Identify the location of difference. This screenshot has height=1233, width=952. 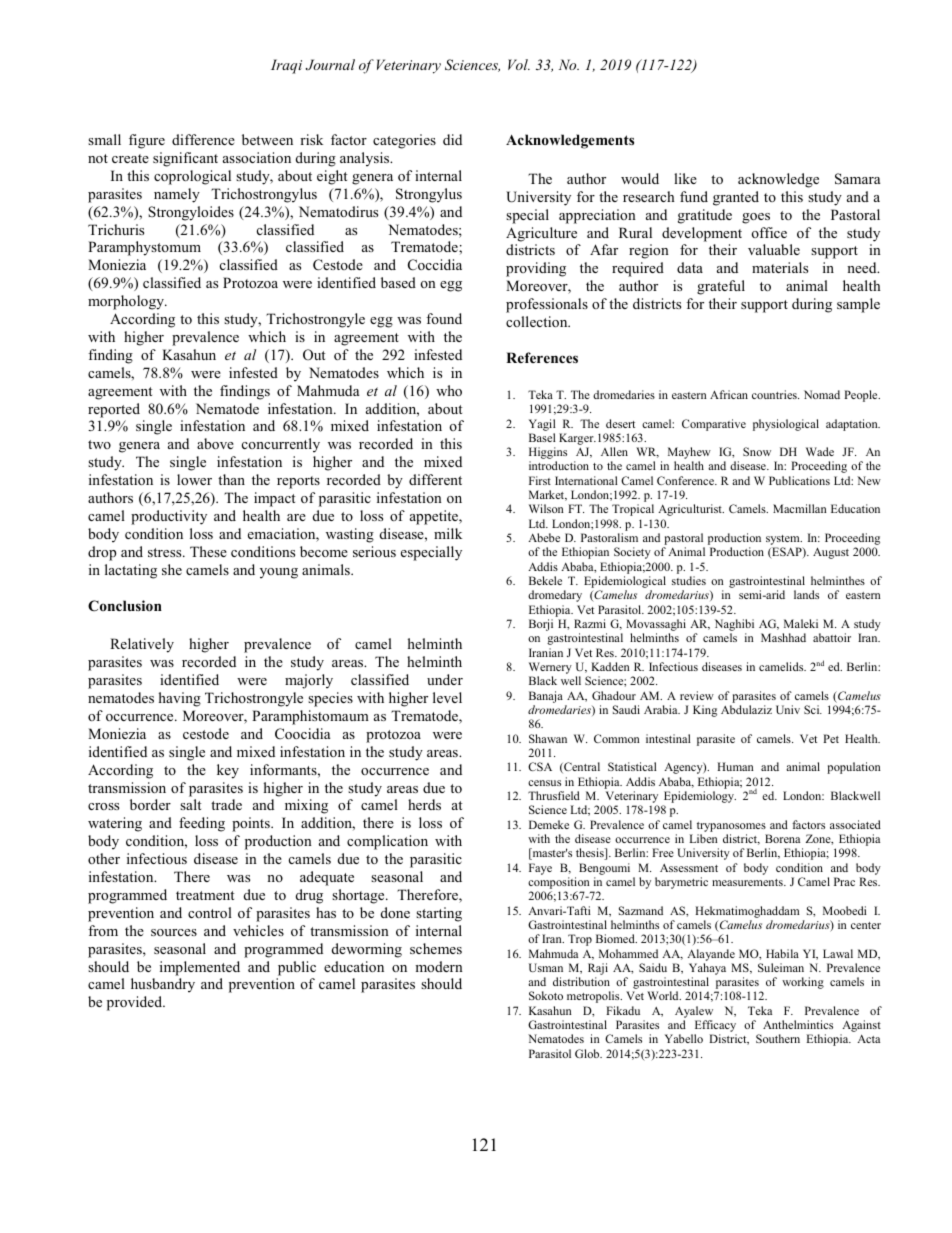
(203, 139).
